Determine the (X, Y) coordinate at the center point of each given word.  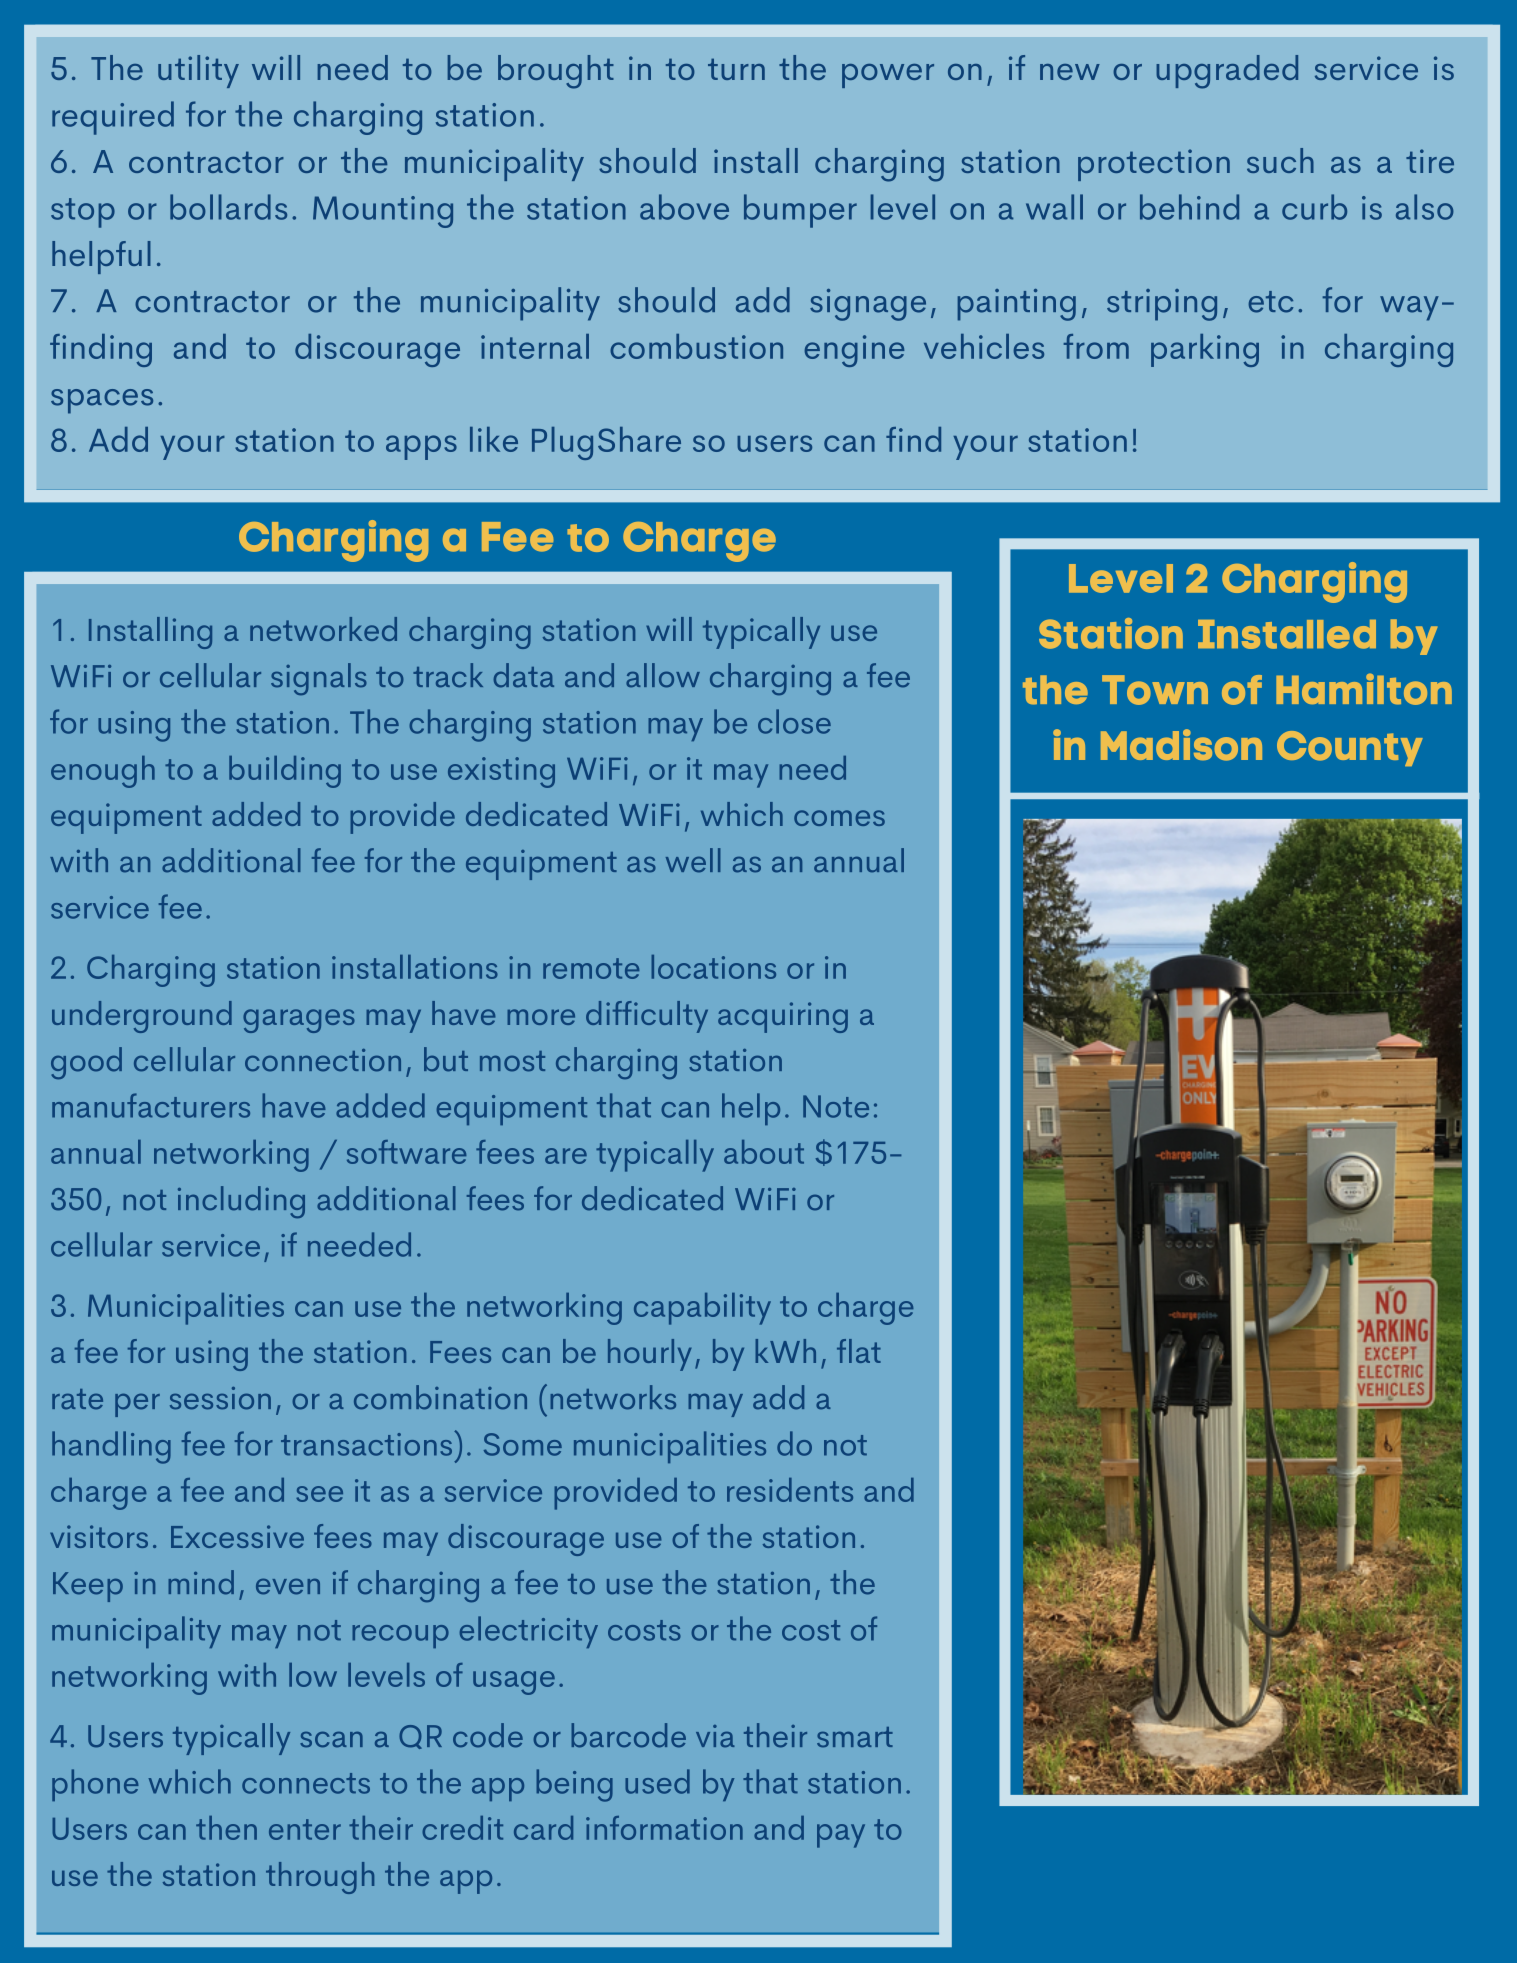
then (226, 1828)
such (1280, 160)
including (241, 1202)
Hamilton (1364, 689)
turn (736, 69)
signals (319, 679)
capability (702, 1309)
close (794, 721)
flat (859, 1351)
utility (198, 71)
